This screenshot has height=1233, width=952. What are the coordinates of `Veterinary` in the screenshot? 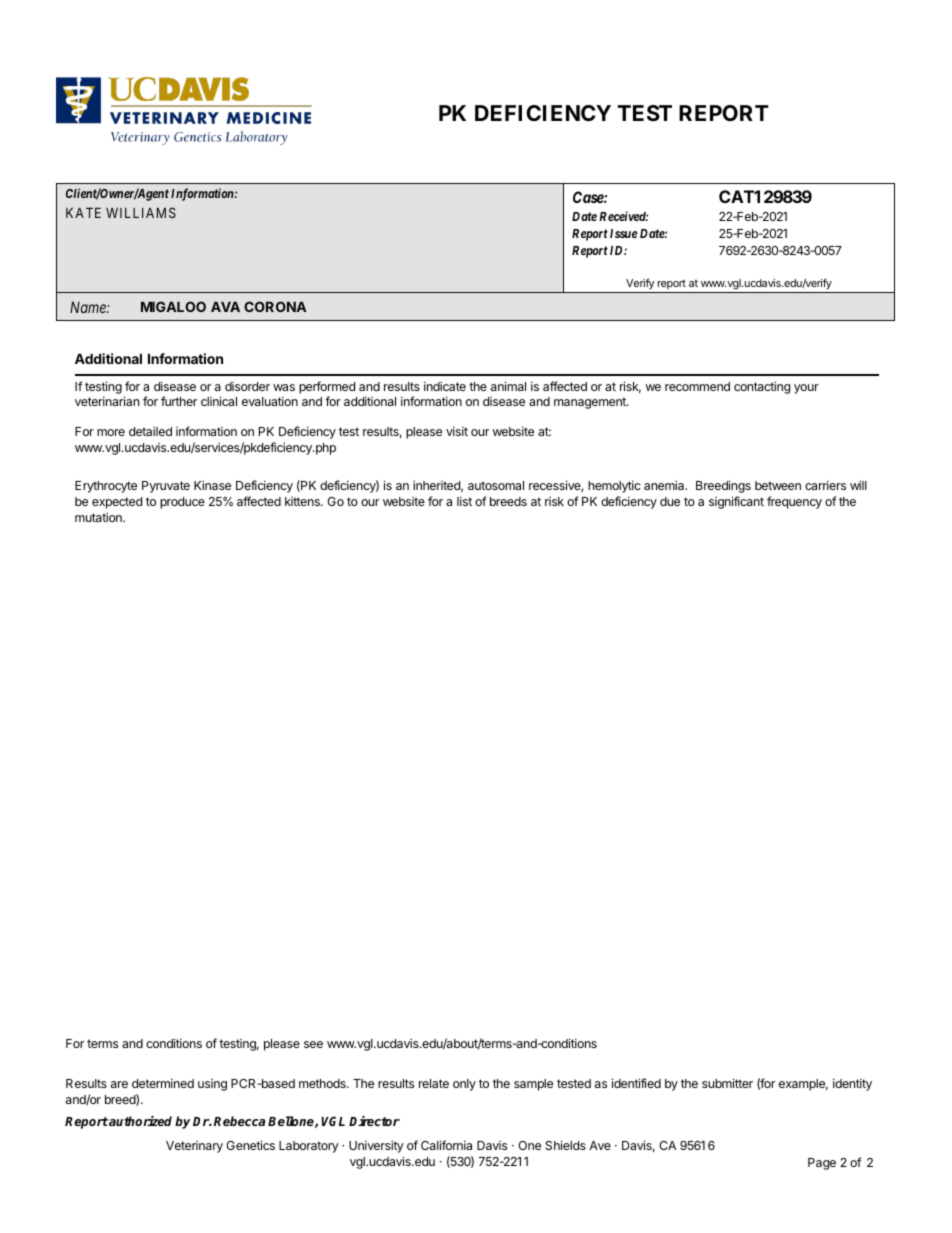 It's located at (194, 1147).
